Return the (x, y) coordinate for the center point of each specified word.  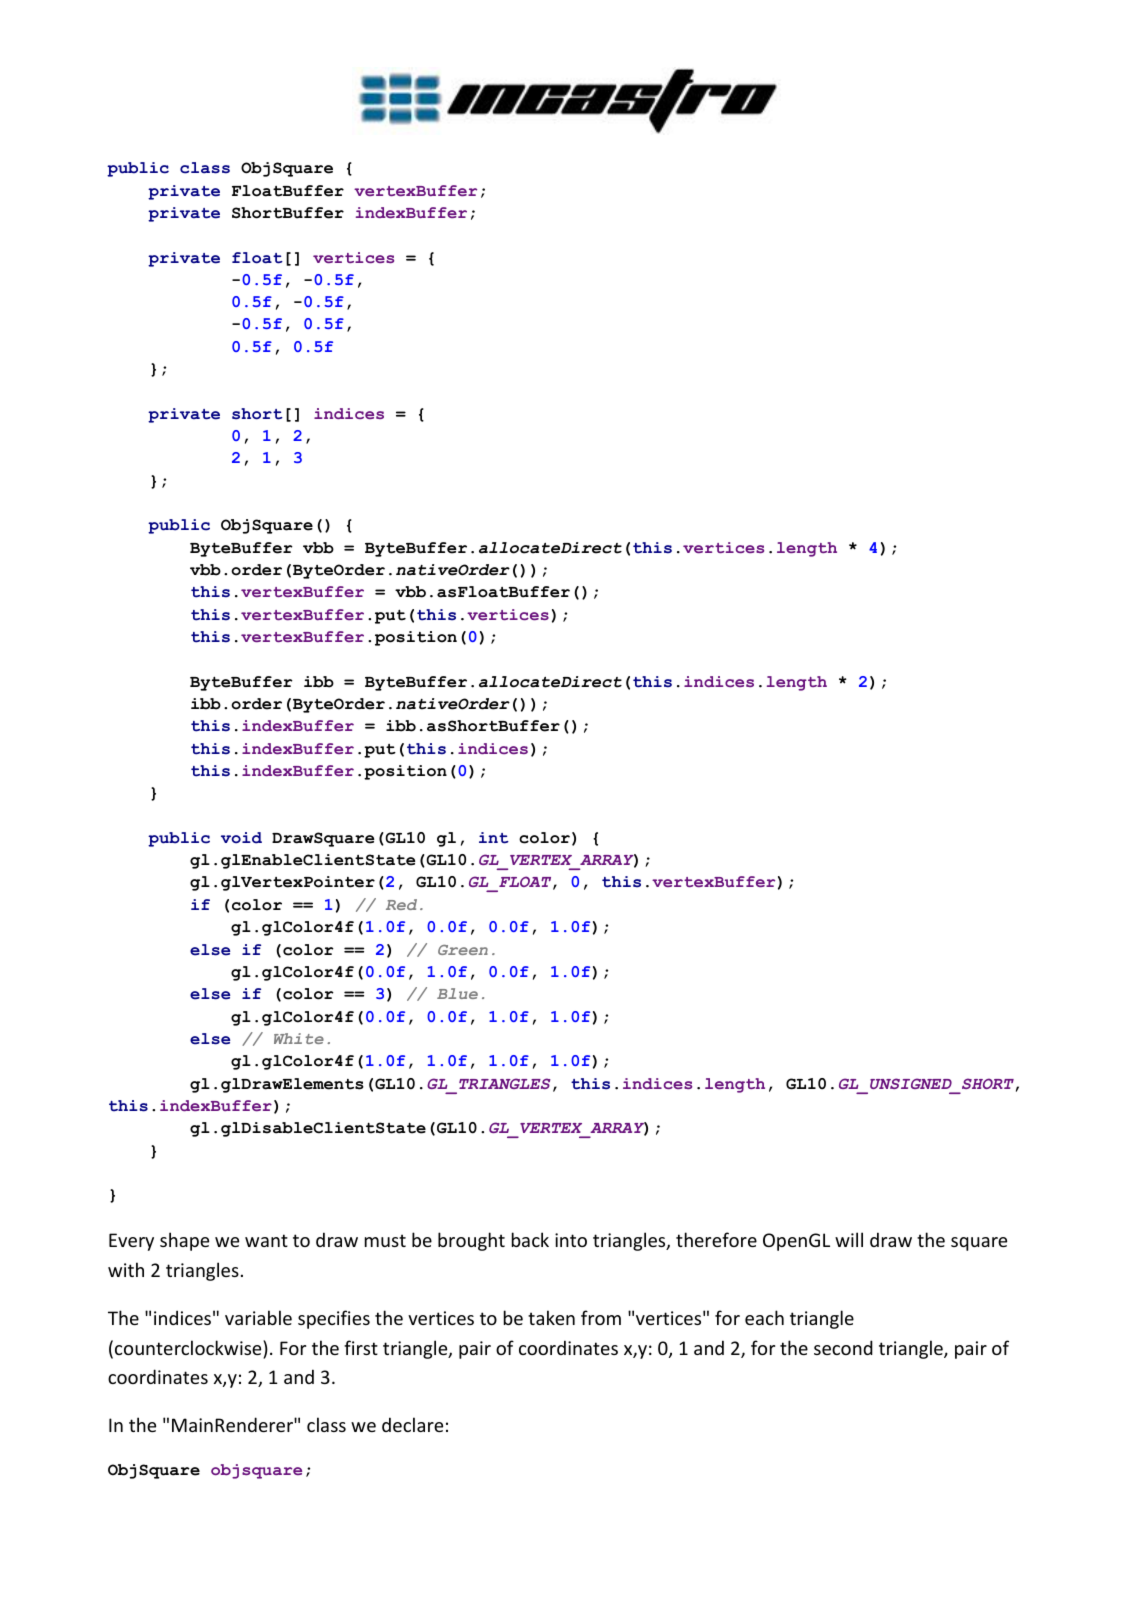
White (299, 1038)
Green (463, 950)
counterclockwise (189, 1349)
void (241, 838)
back (530, 1239)
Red (401, 904)
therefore (716, 1239)
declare (412, 1424)
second (843, 1347)
